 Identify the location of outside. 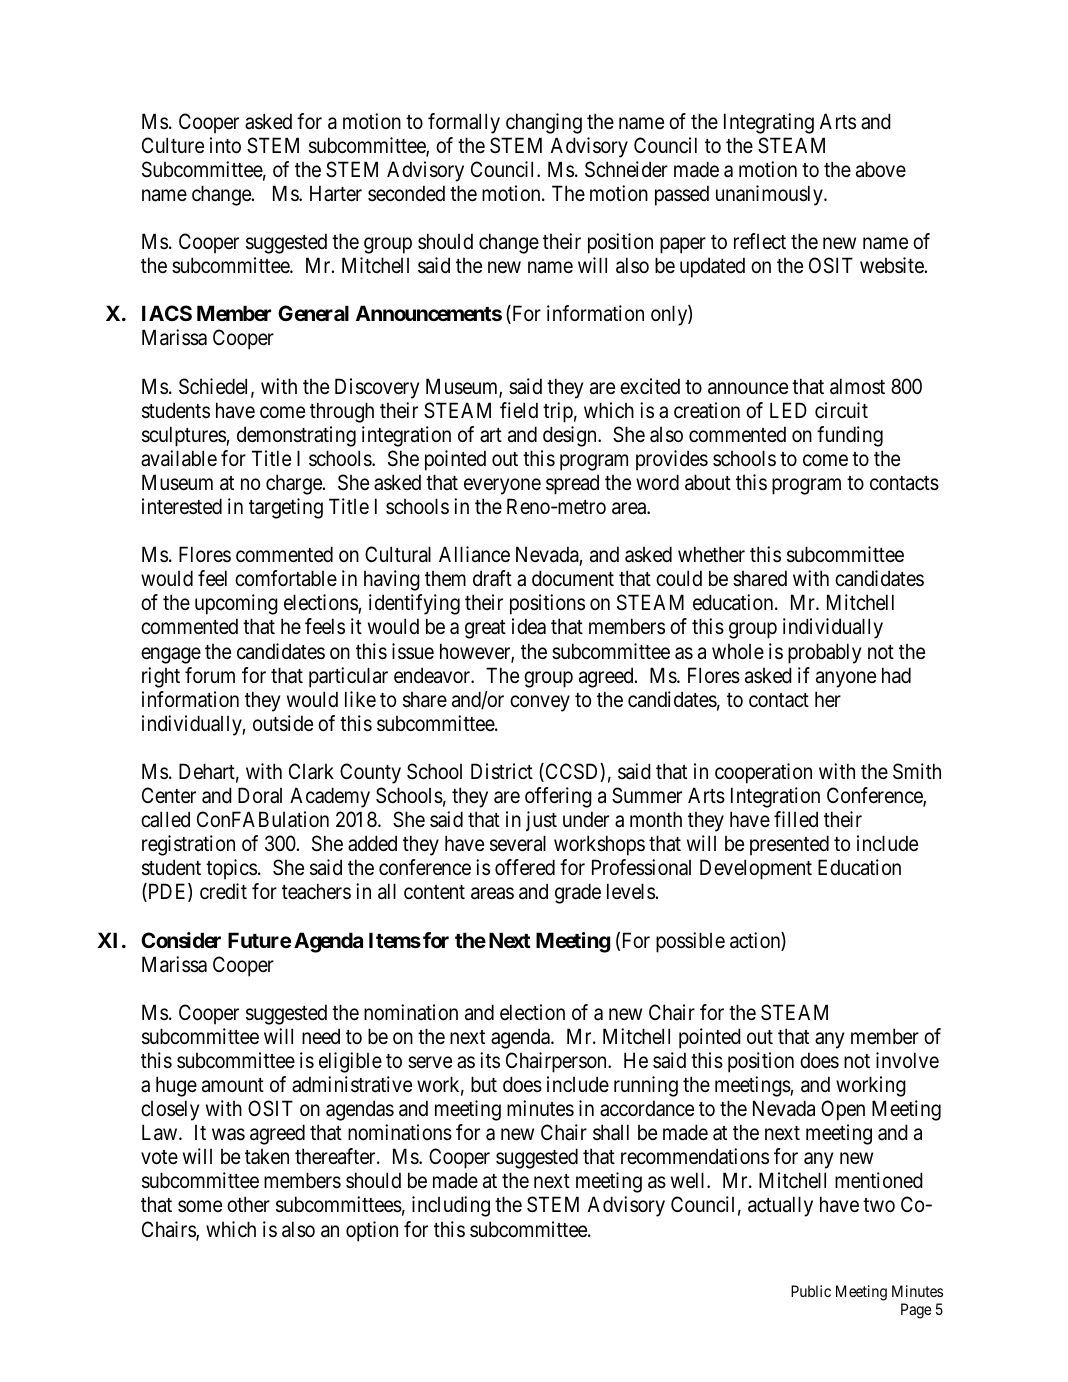
(283, 723).
